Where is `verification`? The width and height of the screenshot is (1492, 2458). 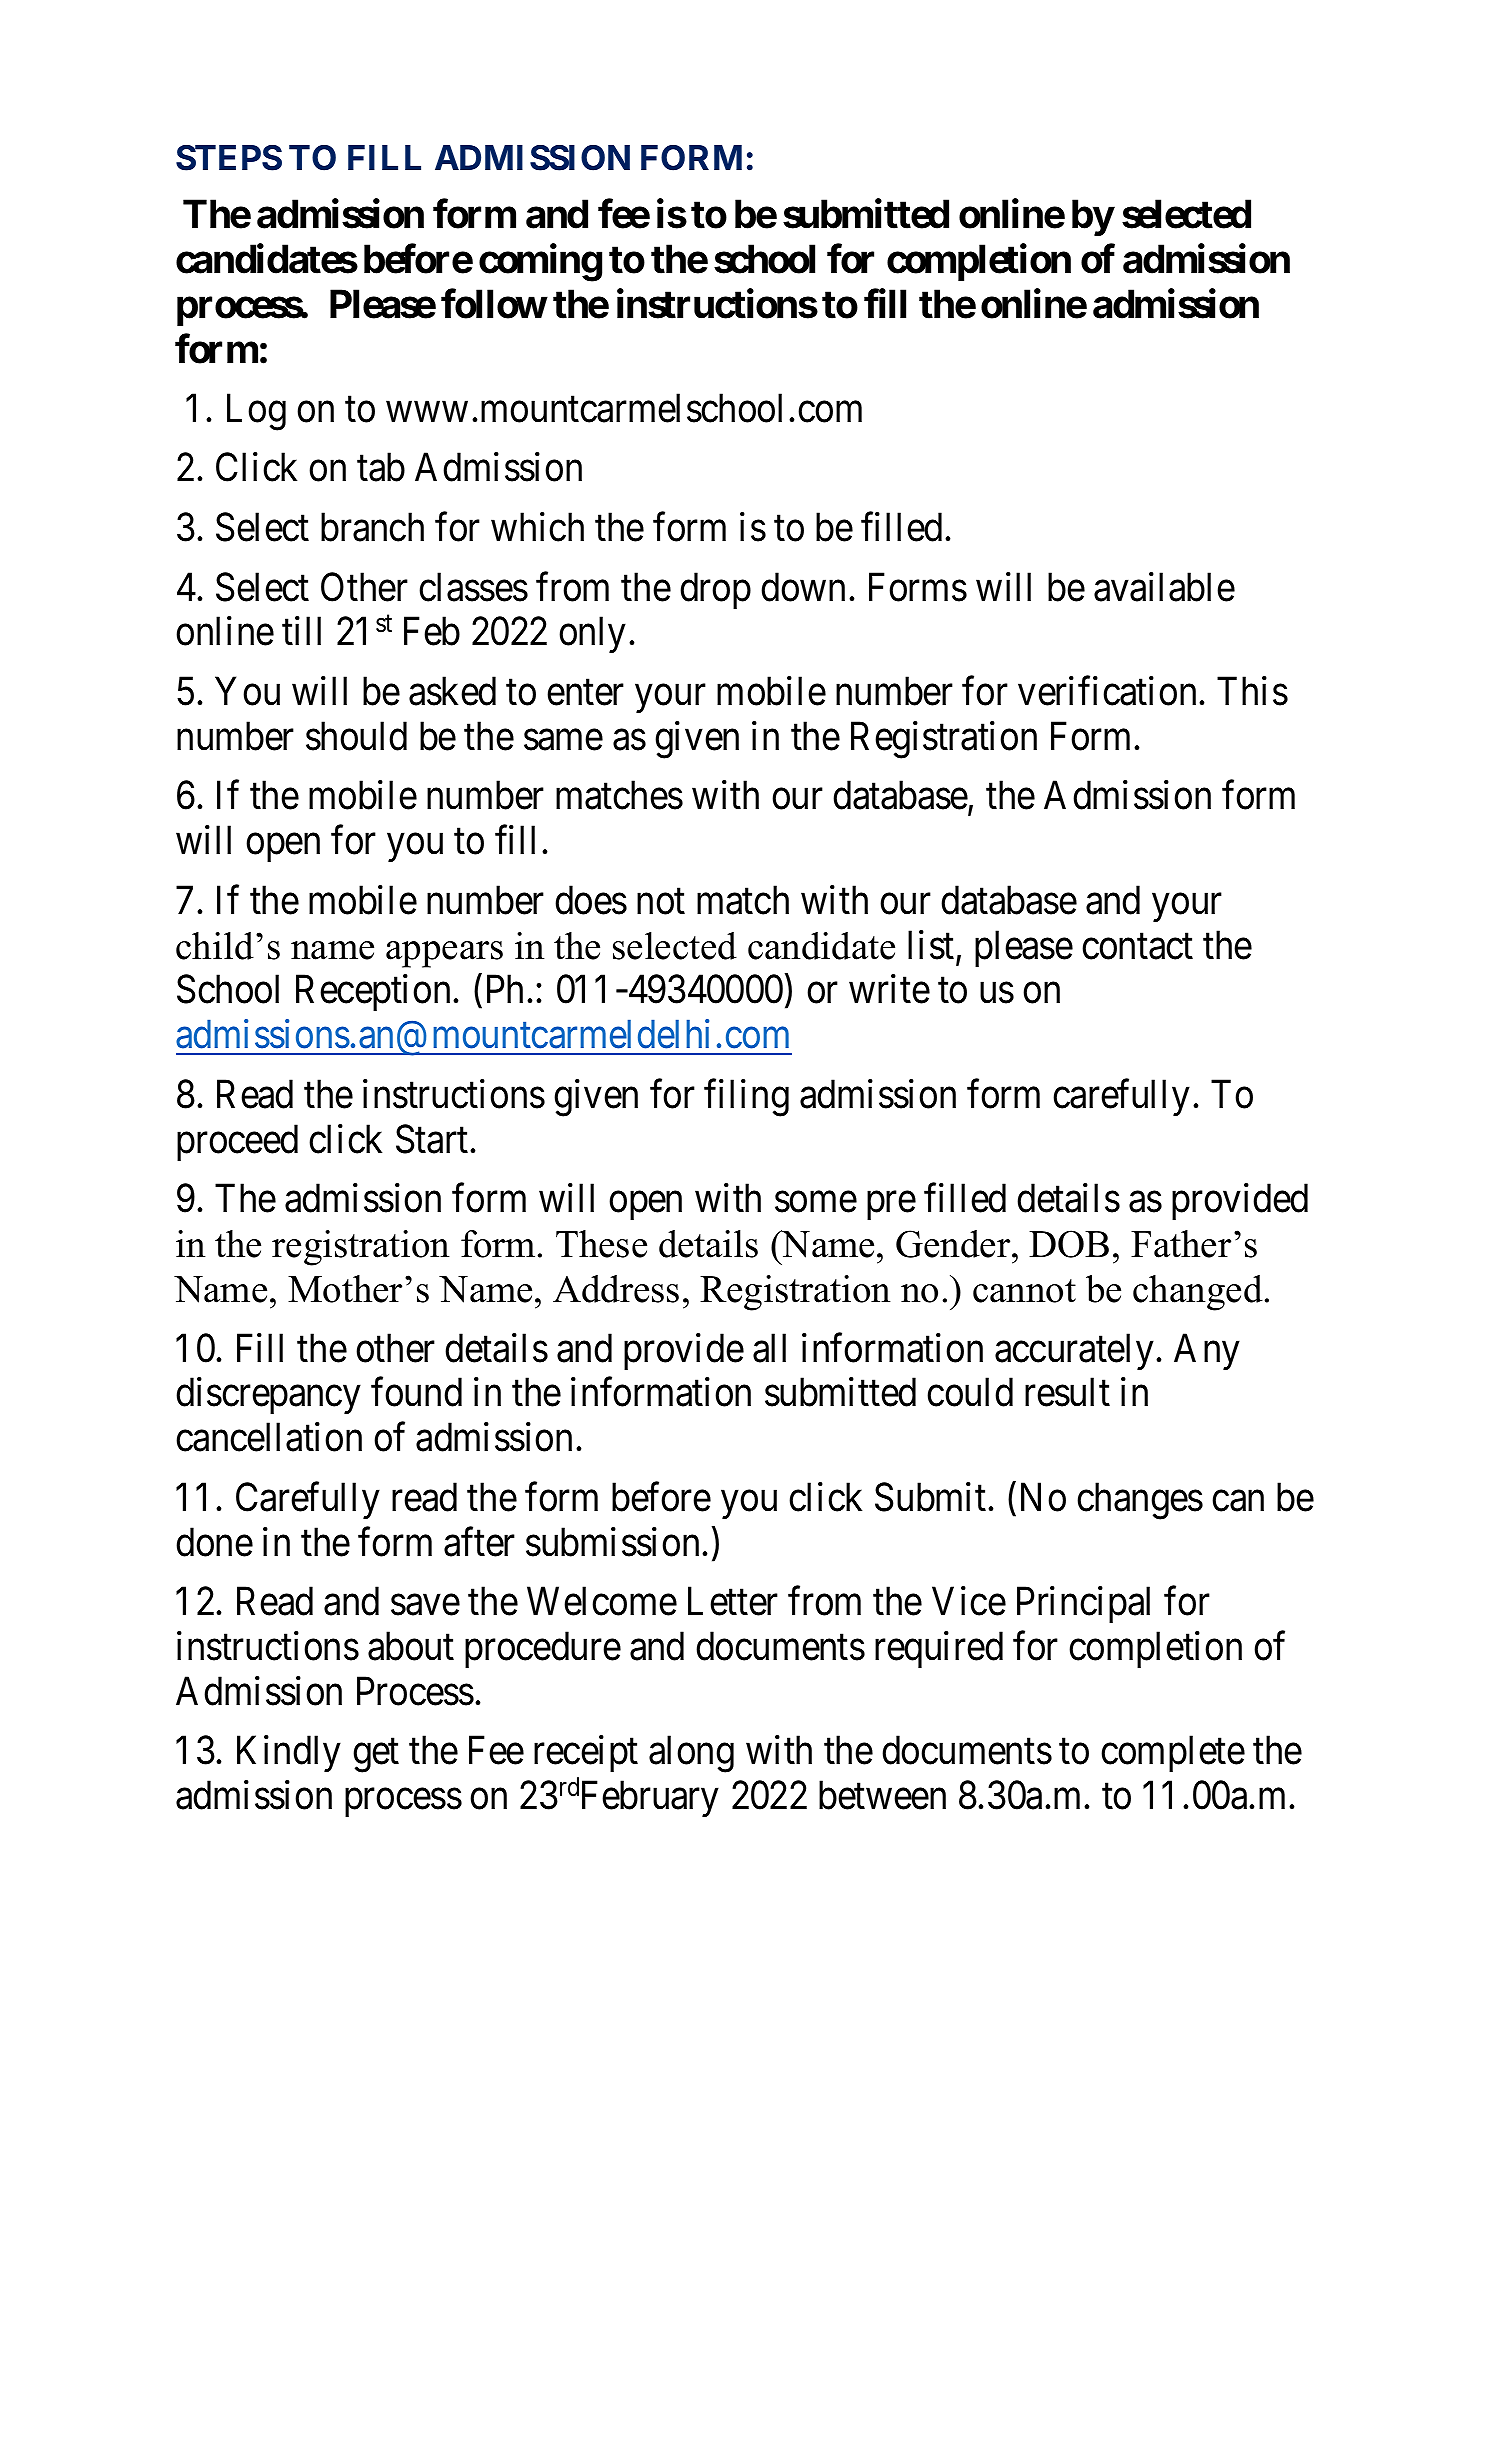
verification is located at coordinates (1107, 691).
